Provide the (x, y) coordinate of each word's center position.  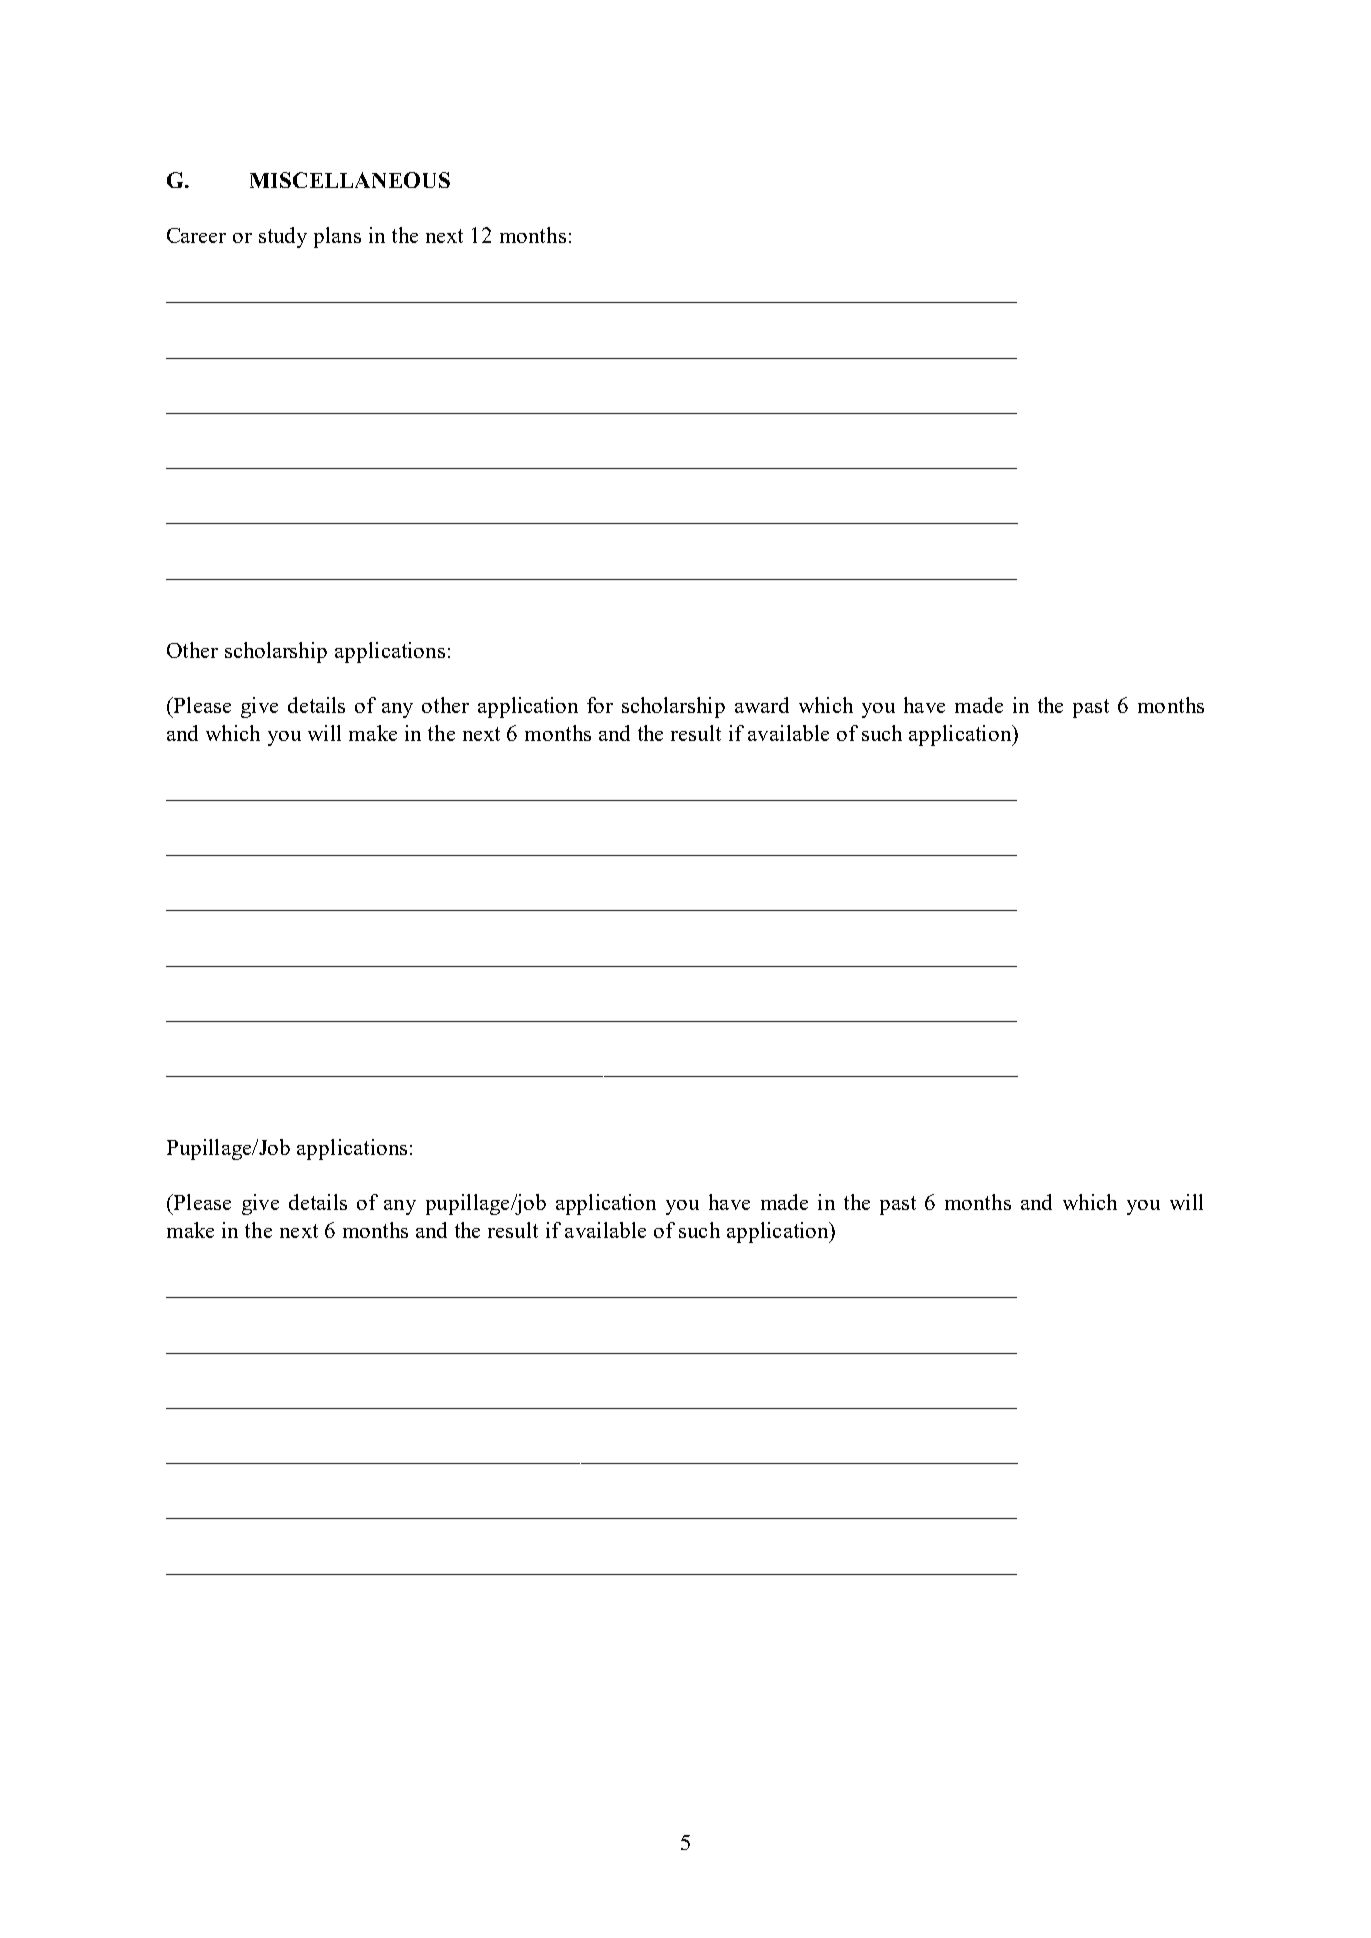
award (762, 705)
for (600, 705)
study (283, 237)
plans (337, 237)
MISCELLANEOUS (350, 180)
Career (196, 235)
